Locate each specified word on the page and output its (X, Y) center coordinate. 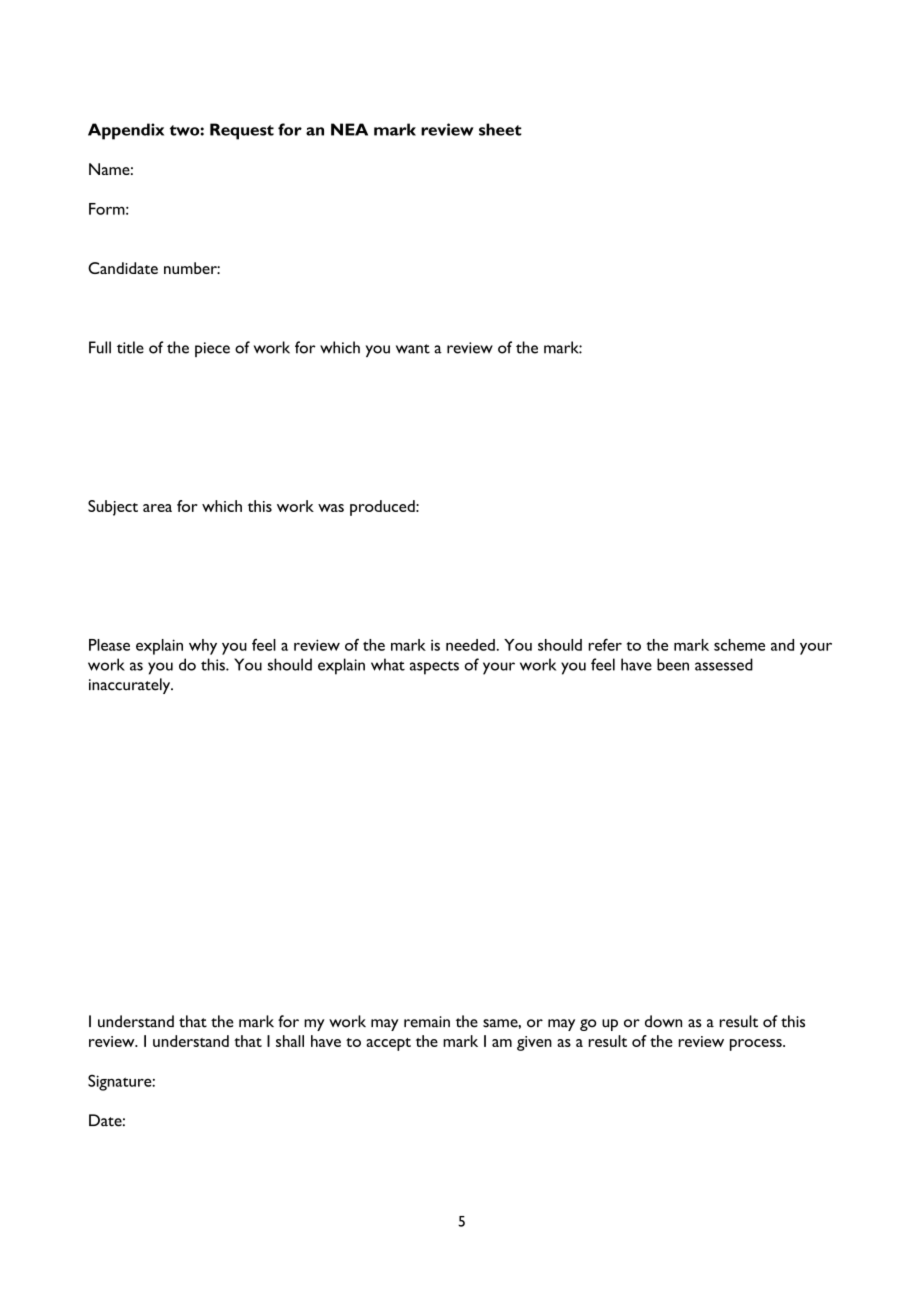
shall (290, 1041)
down (663, 1021)
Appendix (126, 131)
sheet (500, 129)
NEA (349, 129)
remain (427, 1022)
